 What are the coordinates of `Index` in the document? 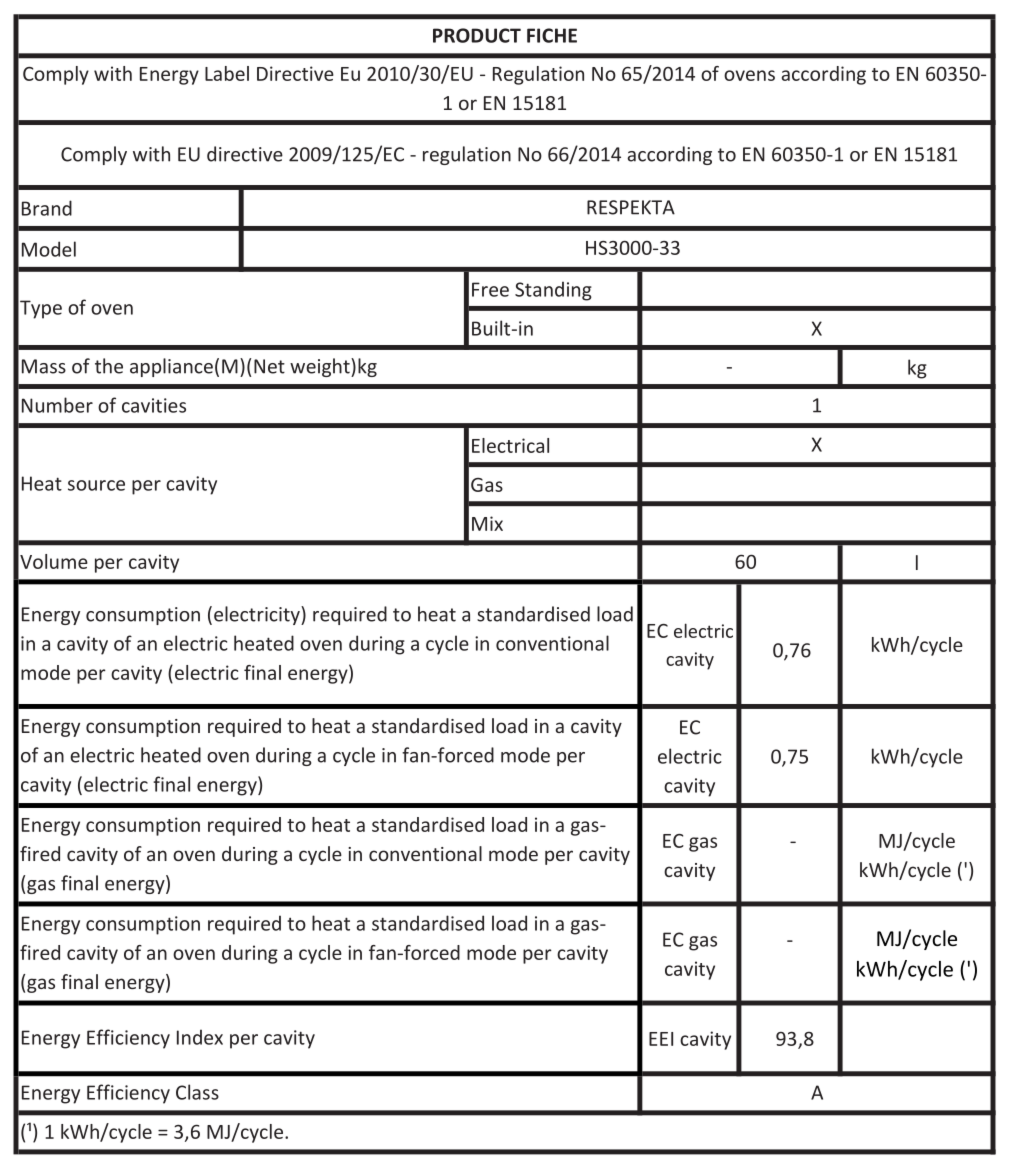 It's located at (200, 1037).
